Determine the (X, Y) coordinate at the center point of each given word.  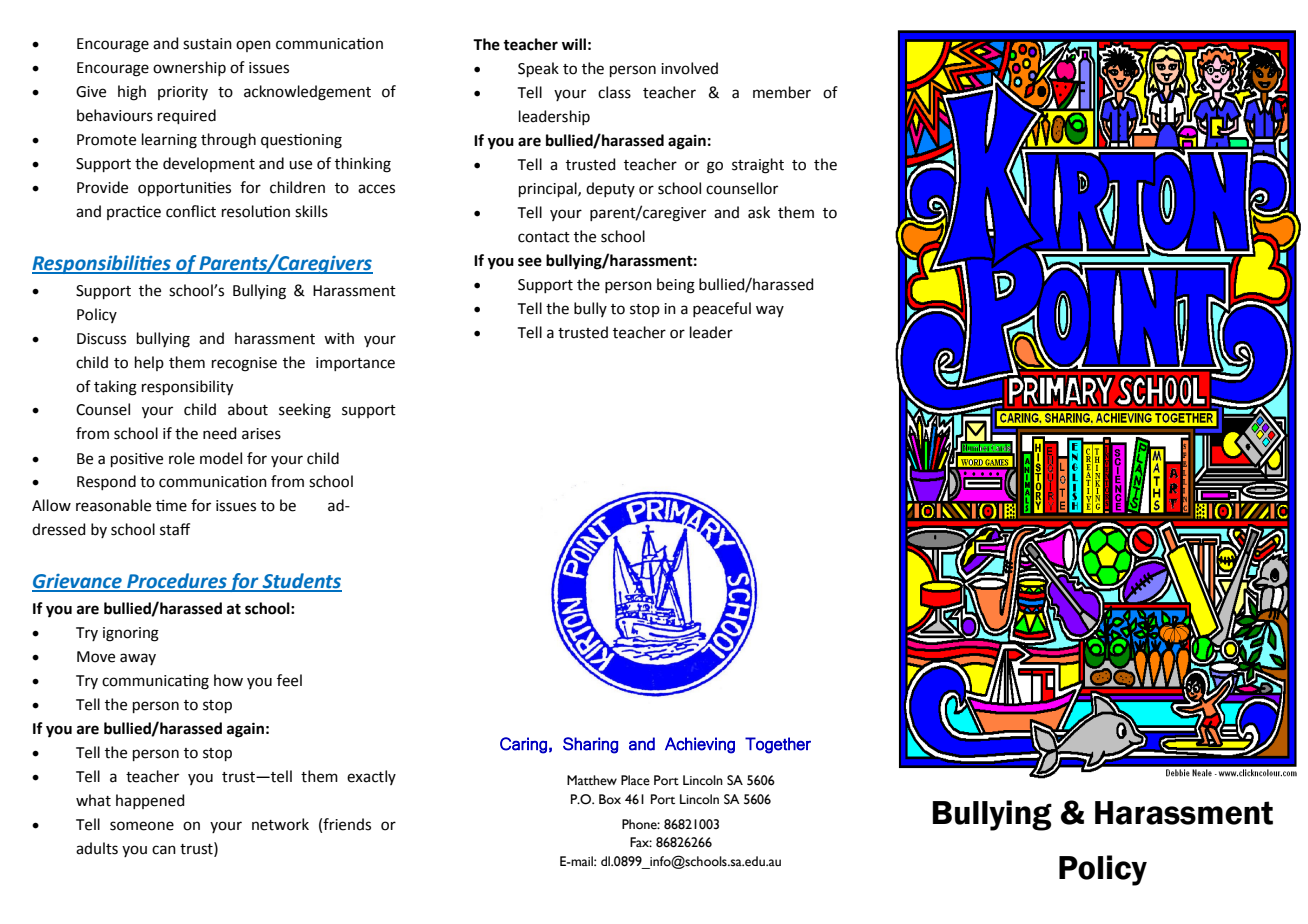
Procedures (177, 582)
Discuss (101, 339)
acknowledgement (307, 93)
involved (689, 68)
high (132, 93)
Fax (641, 842)
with (339, 338)
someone (142, 826)
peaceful (722, 309)
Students (301, 582)
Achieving (700, 745)
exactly (371, 777)
